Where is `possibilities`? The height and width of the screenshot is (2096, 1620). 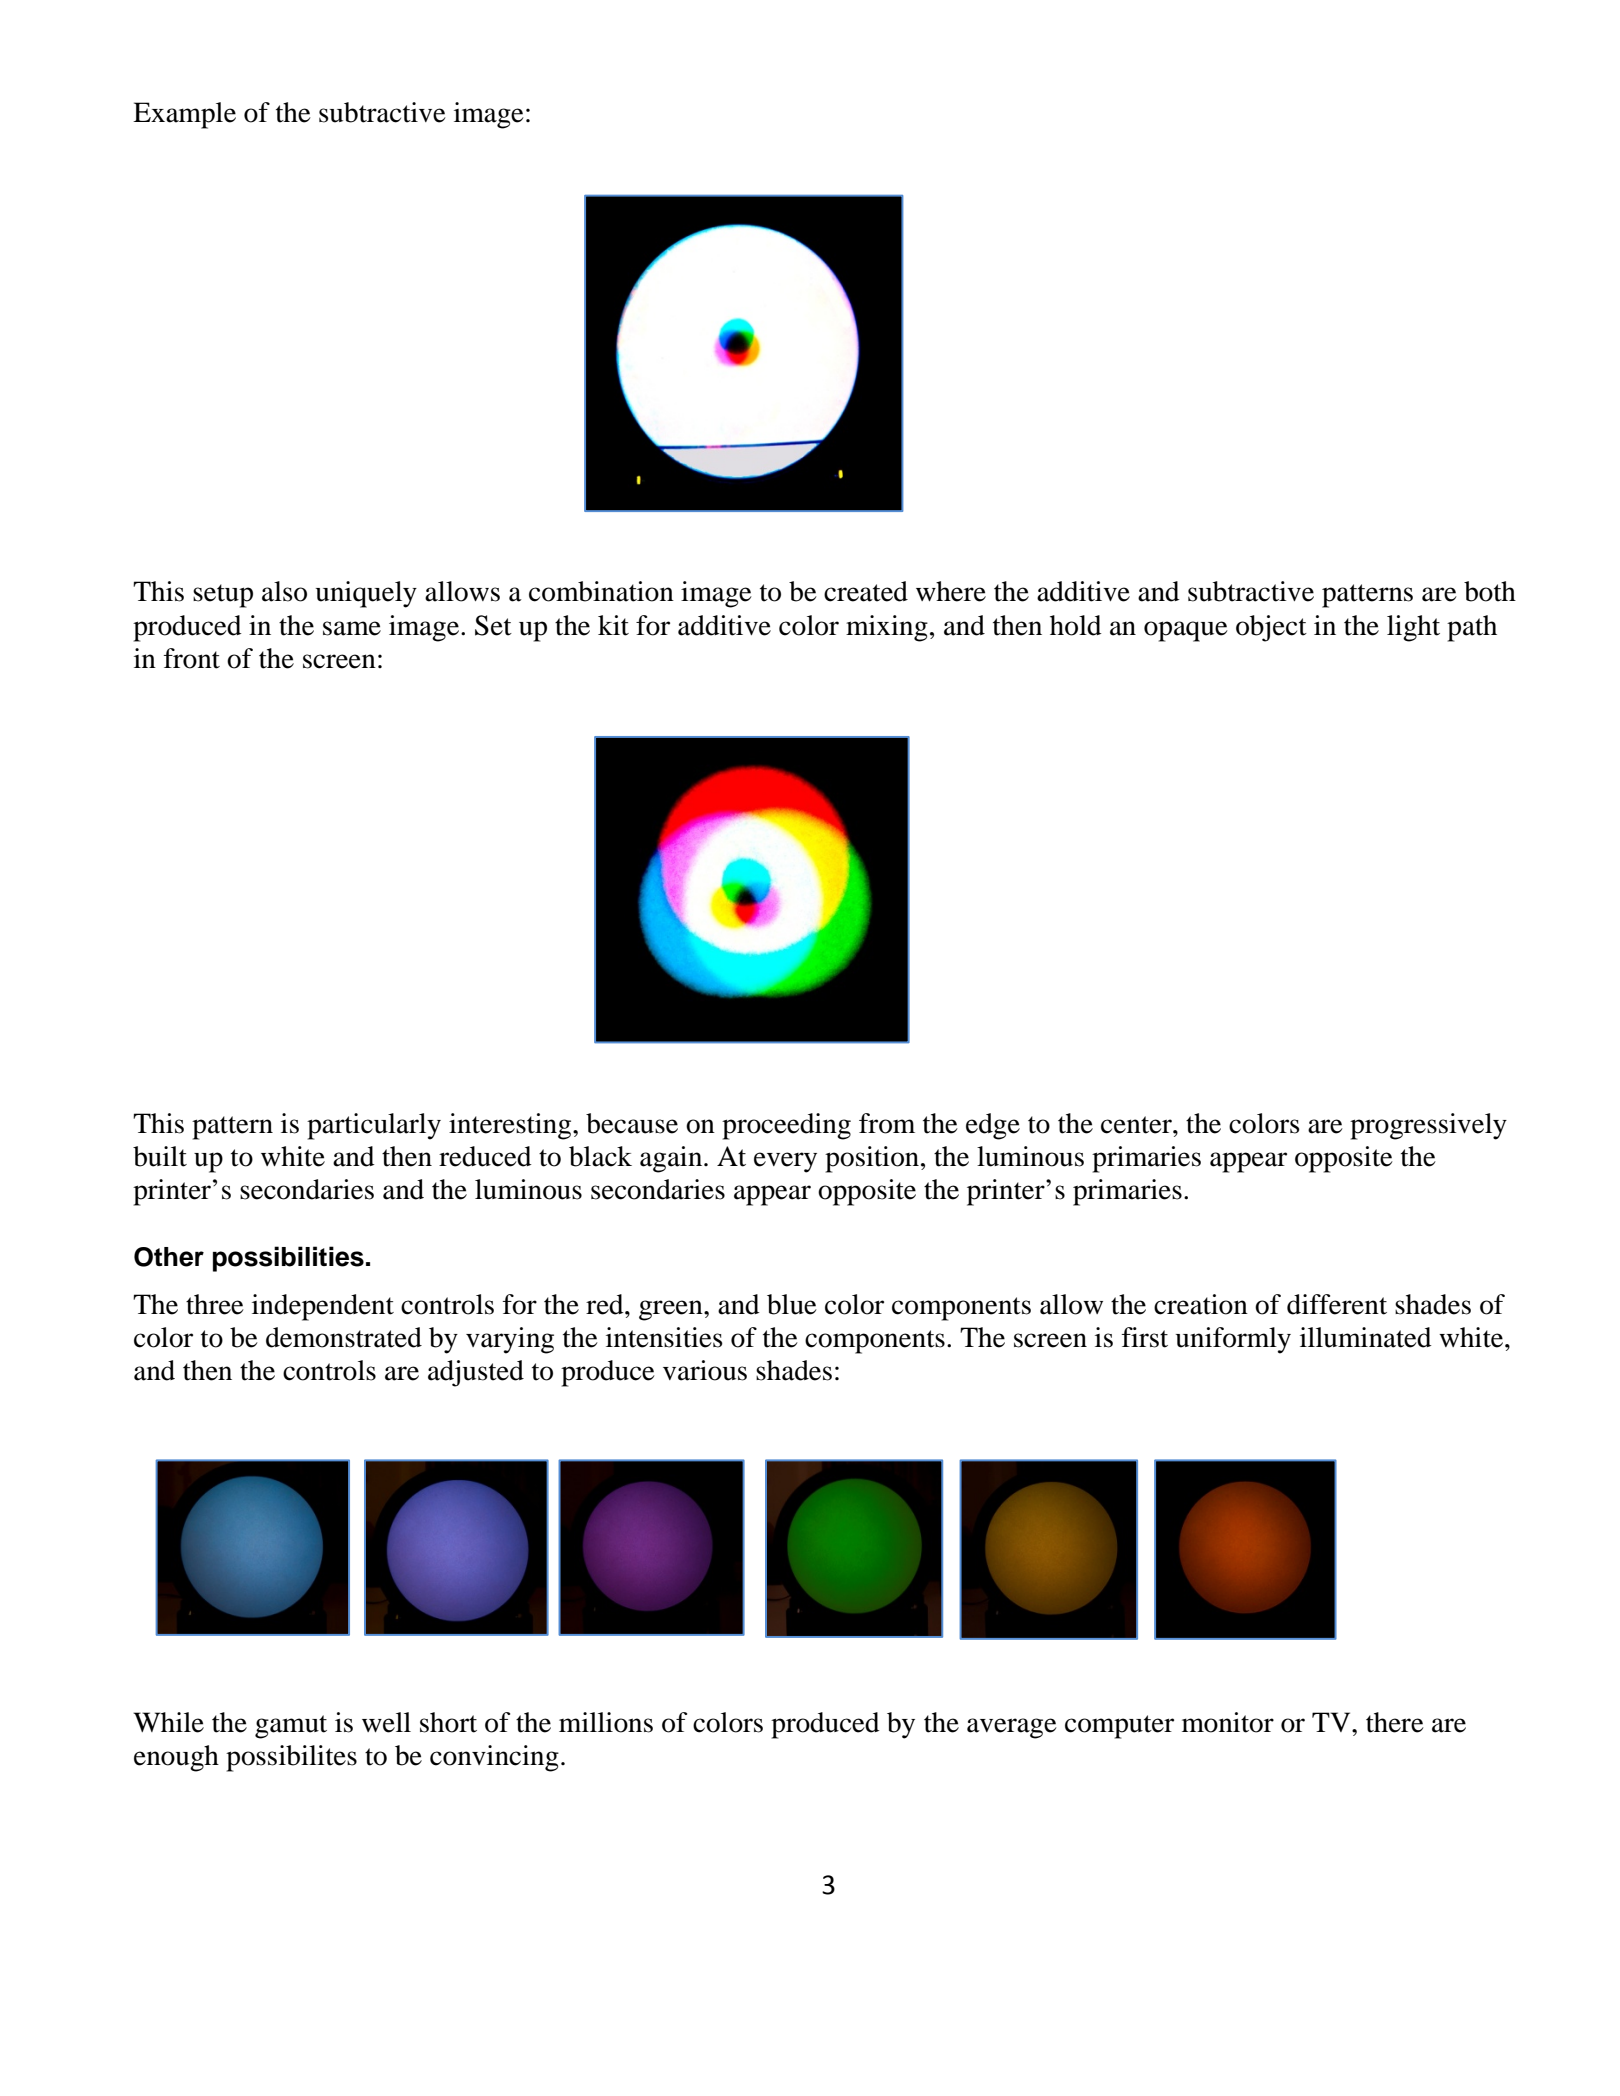 possibilities is located at coordinates (288, 1259).
